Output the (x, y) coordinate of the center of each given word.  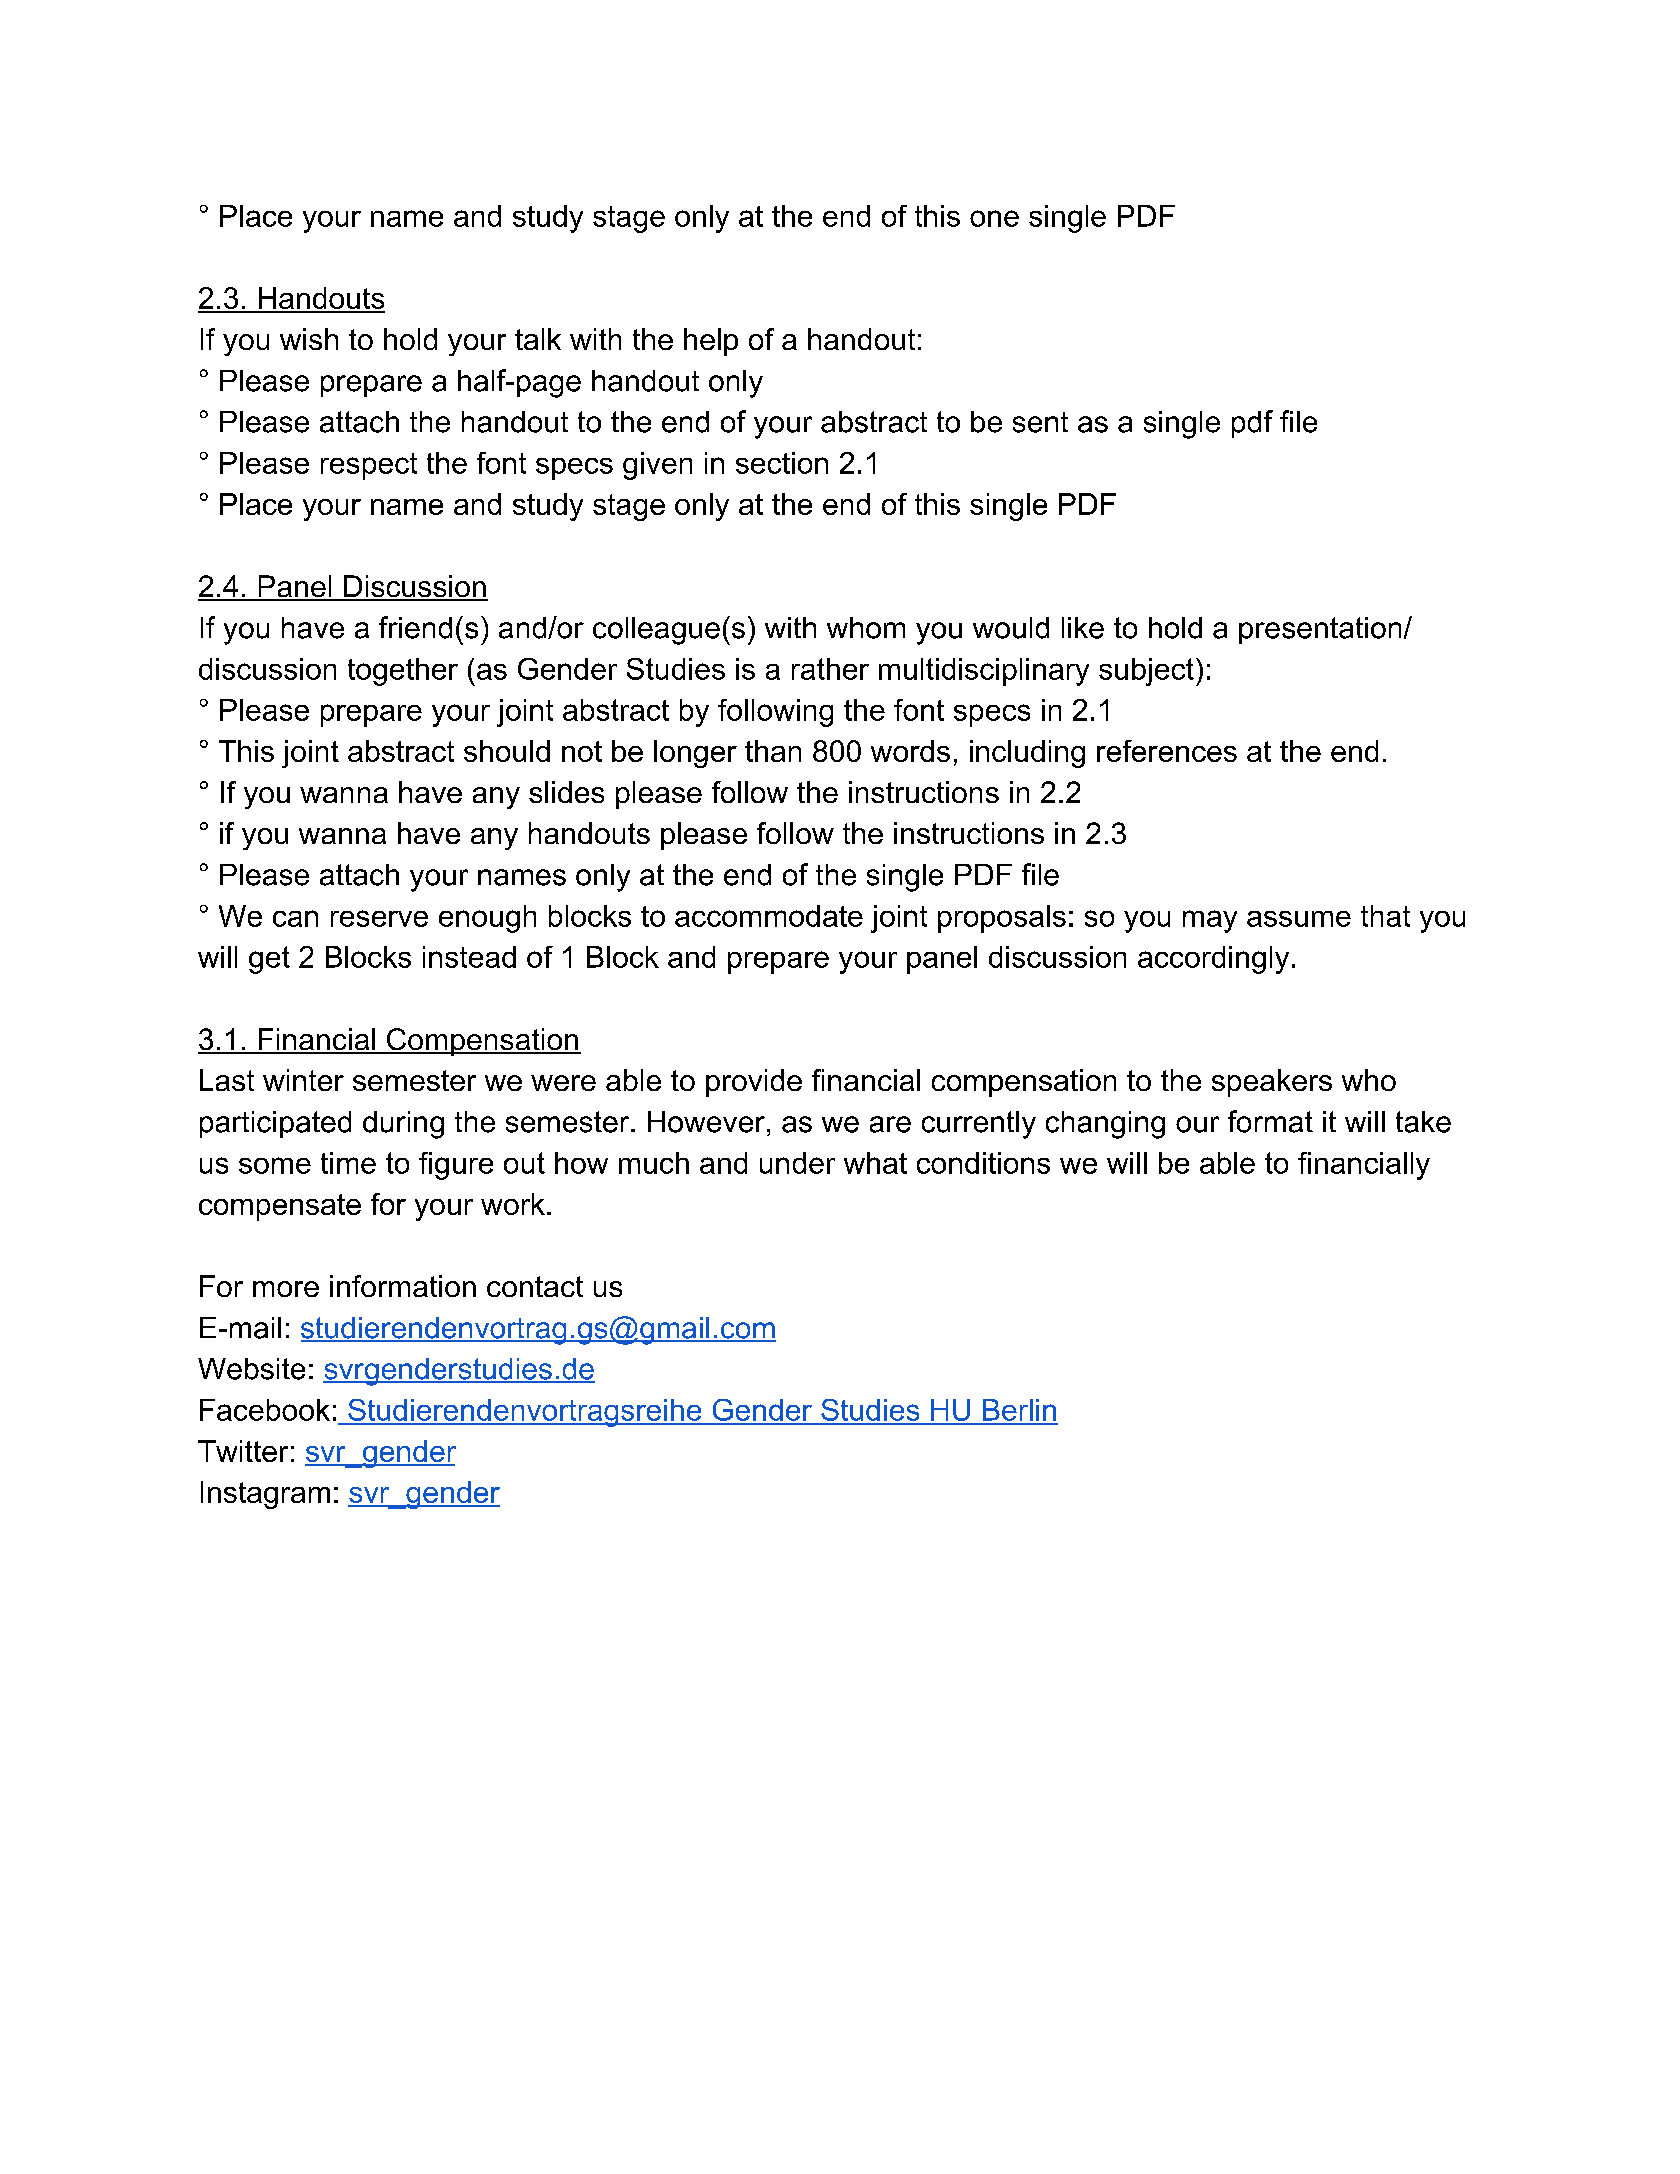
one (994, 218)
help (711, 342)
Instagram (265, 1495)
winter (303, 1080)
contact (535, 1286)
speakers (1272, 1083)
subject (1146, 672)
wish (309, 339)
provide (754, 1083)
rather (830, 669)
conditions (983, 1163)
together (403, 672)
